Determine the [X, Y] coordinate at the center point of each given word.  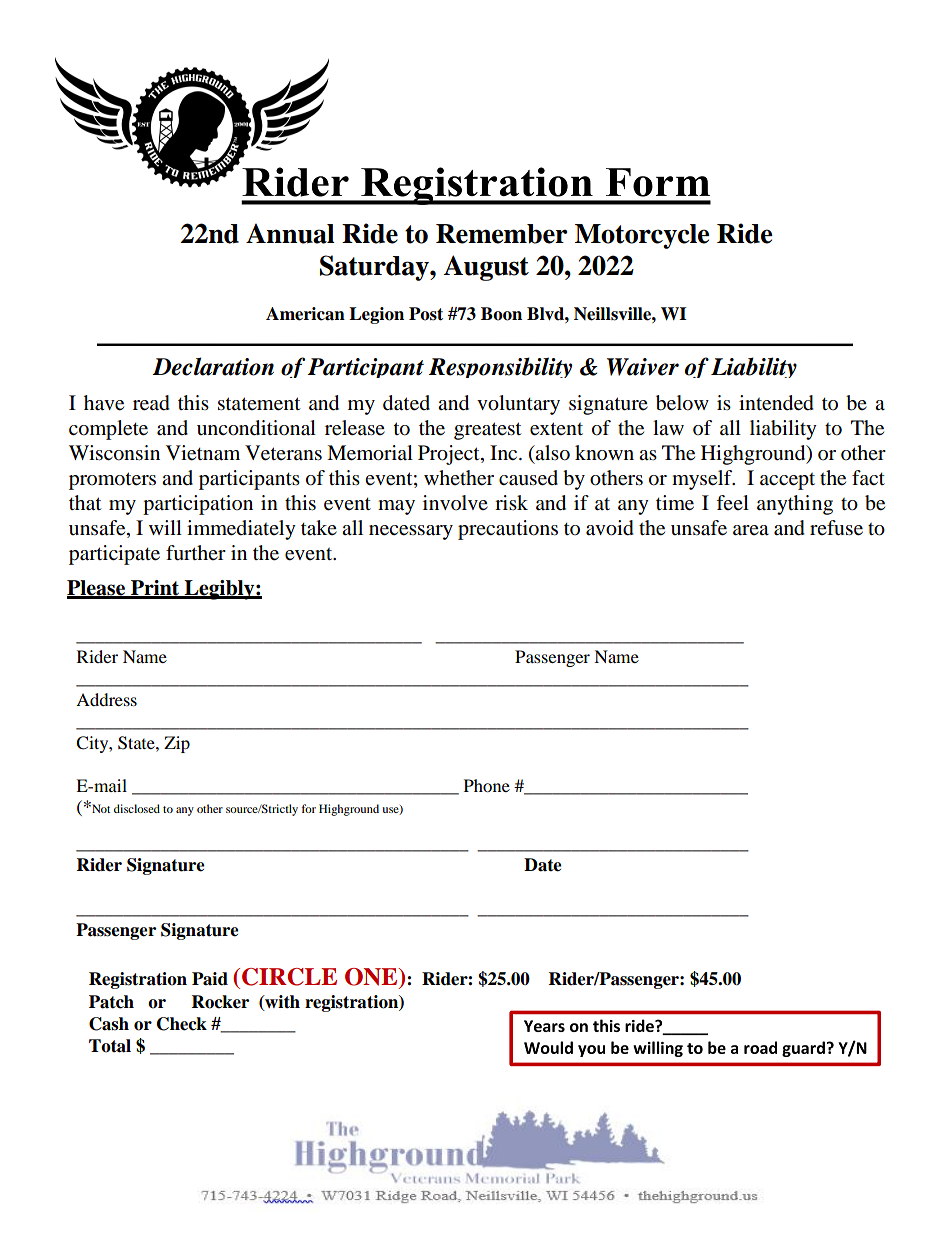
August [486, 268]
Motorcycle [642, 236]
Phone [487, 785]
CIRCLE [289, 977]
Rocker [220, 1002]
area [751, 530]
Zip [177, 744]
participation [198, 505]
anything [795, 505]
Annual [290, 233]
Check [182, 1024]
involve [455, 503]
